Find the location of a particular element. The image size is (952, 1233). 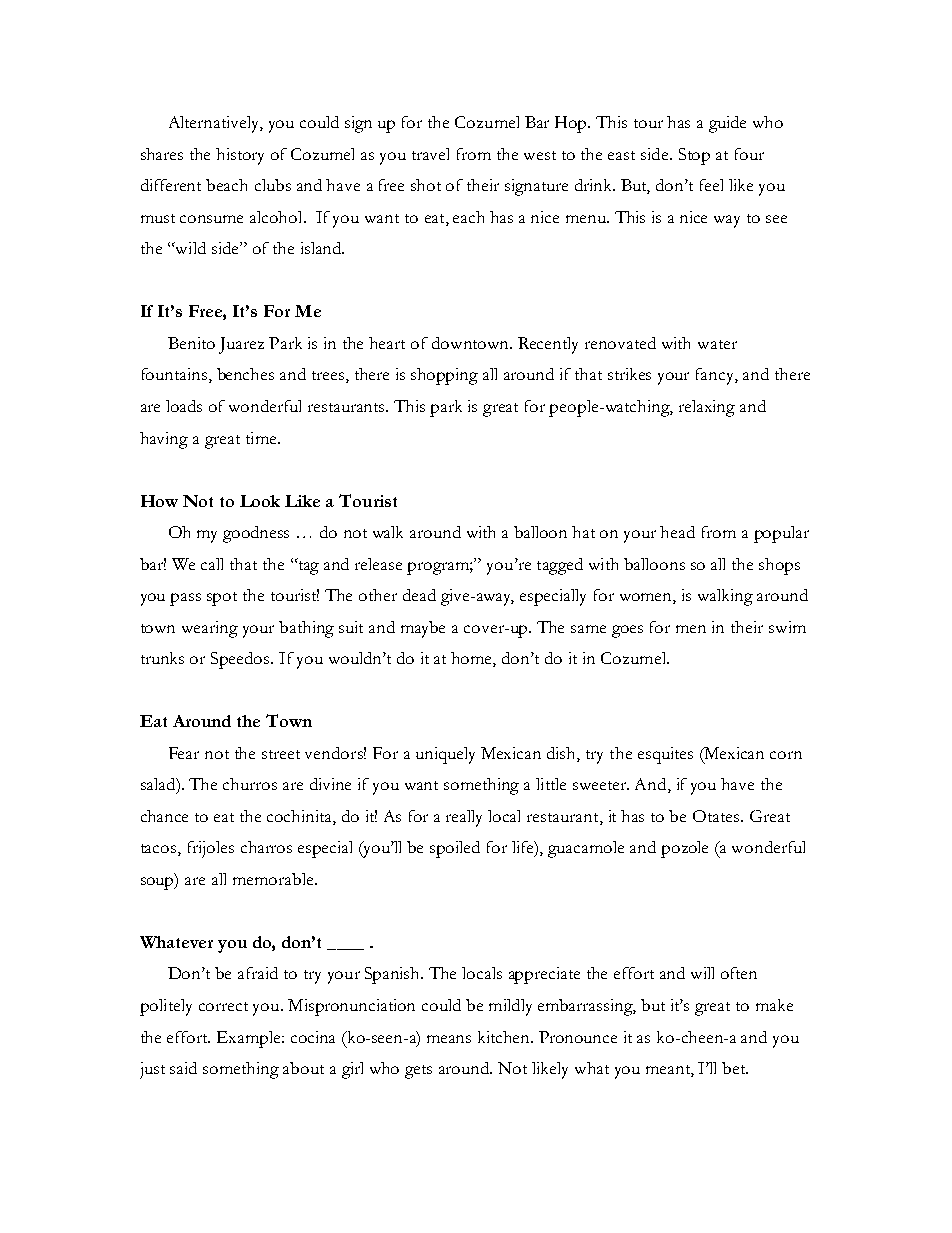

relaxing is located at coordinates (707, 408).
